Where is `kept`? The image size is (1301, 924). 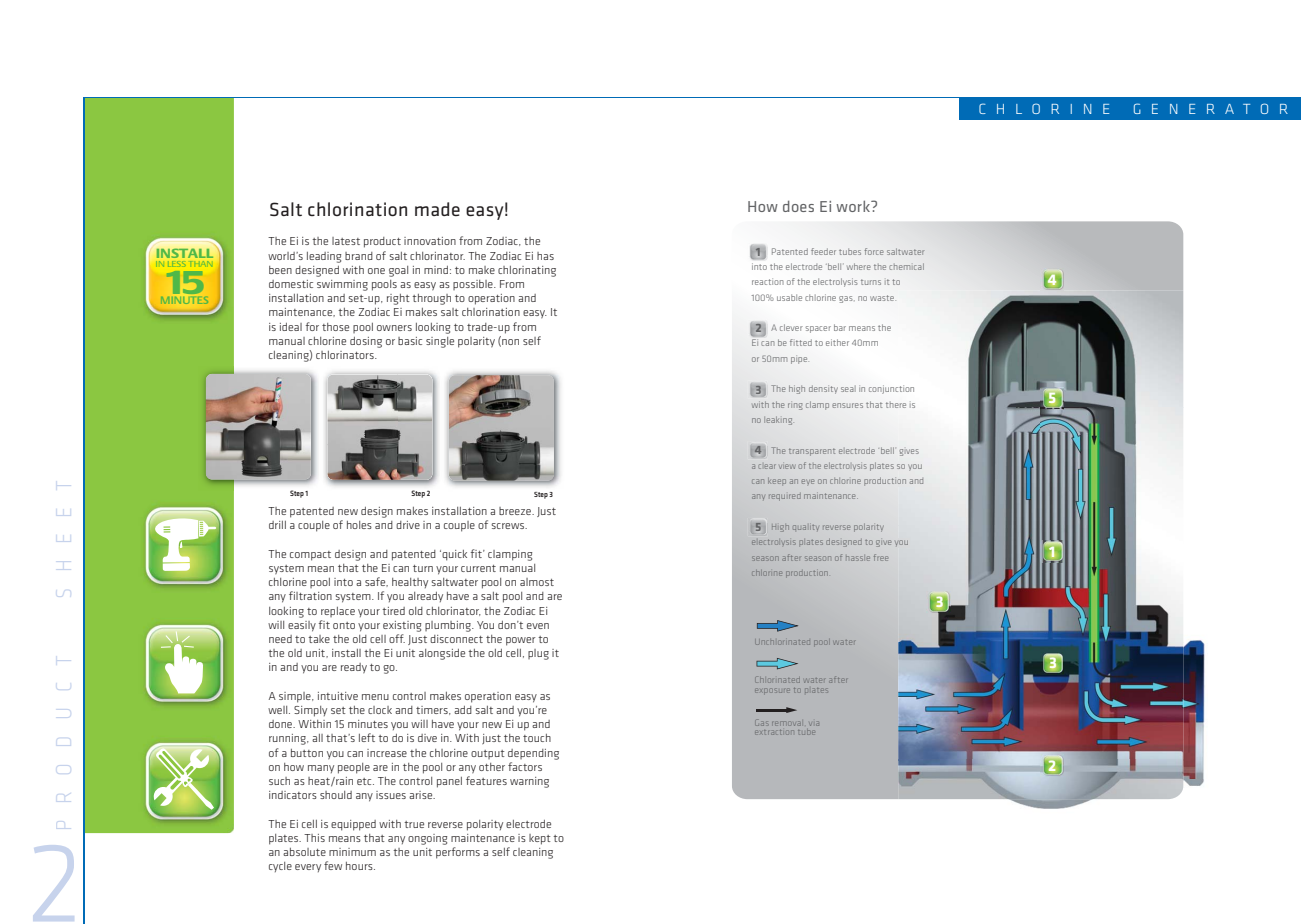 kept is located at coordinates (540, 839).
